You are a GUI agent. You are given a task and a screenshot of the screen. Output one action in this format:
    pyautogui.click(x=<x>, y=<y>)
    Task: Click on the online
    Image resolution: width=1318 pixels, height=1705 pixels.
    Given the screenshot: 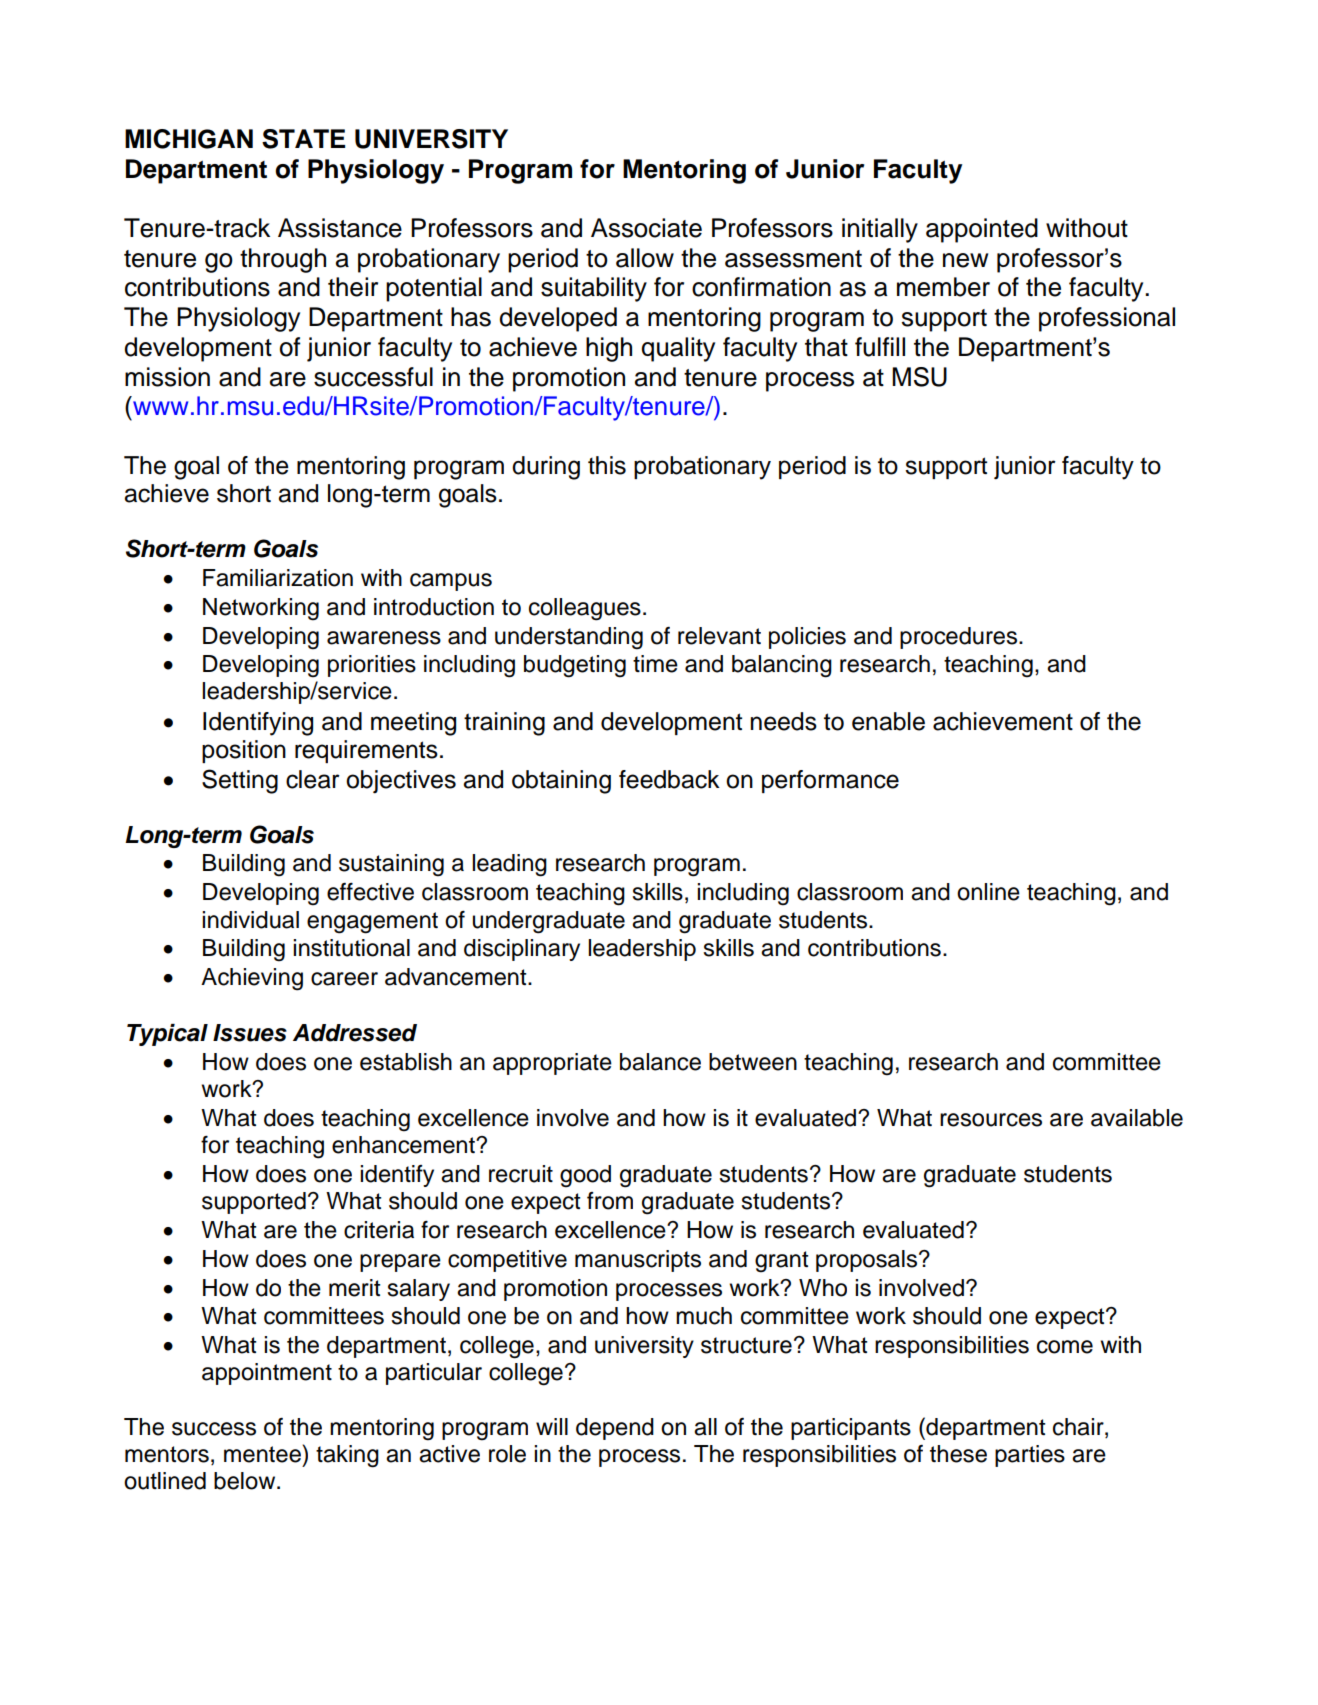 What is the action you would take?
    pyautogui.click(x=988, y=892)
